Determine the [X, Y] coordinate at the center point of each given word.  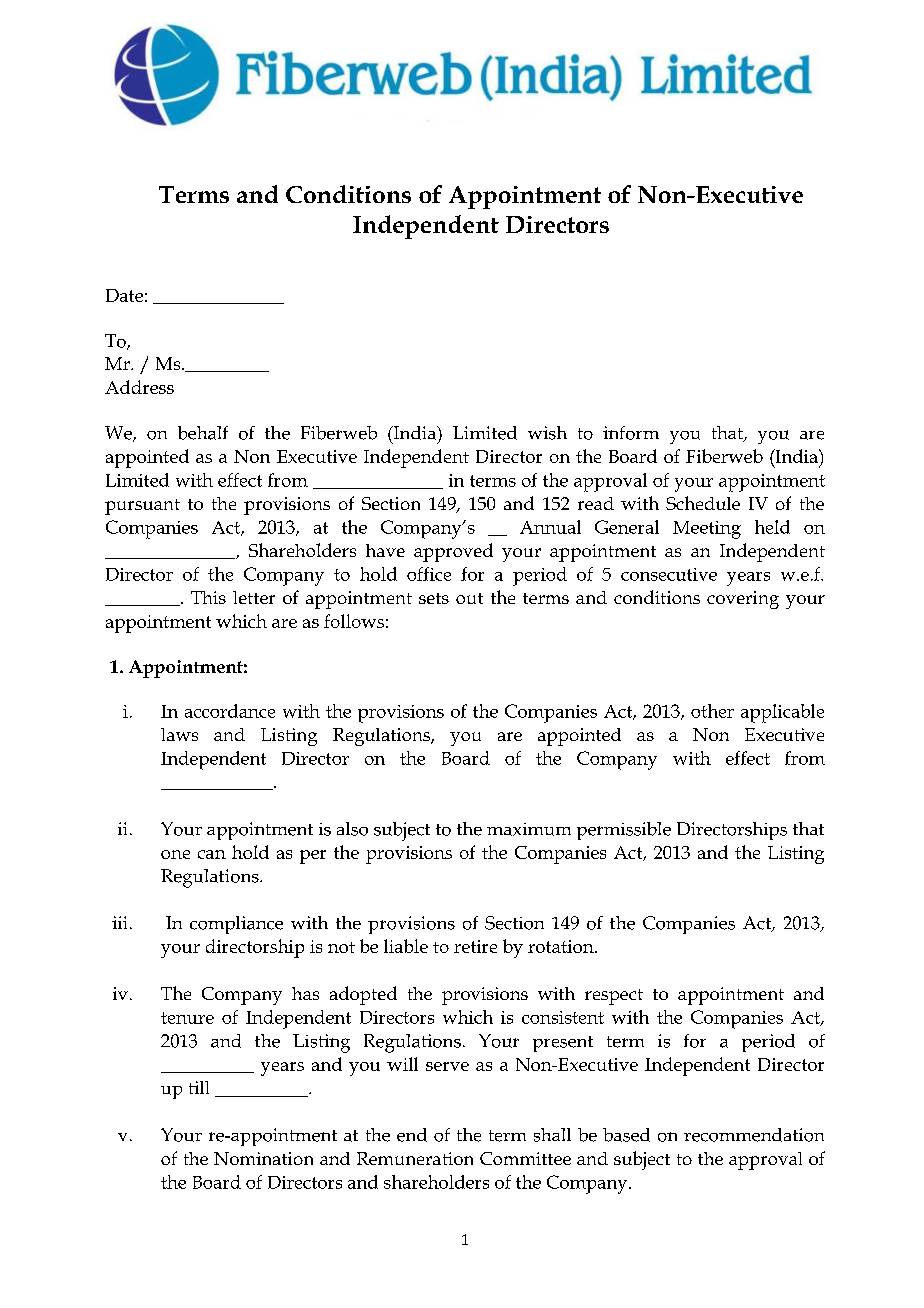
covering [743, 600]
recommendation [754, 1135]
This [208, 597]
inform [631, 433]
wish [547, 433]
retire [475, 946]
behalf [203, 433]
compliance [236, 925]
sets [434, 598]
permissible [624, 831]
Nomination [263, 1158]
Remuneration [415, 1158]
